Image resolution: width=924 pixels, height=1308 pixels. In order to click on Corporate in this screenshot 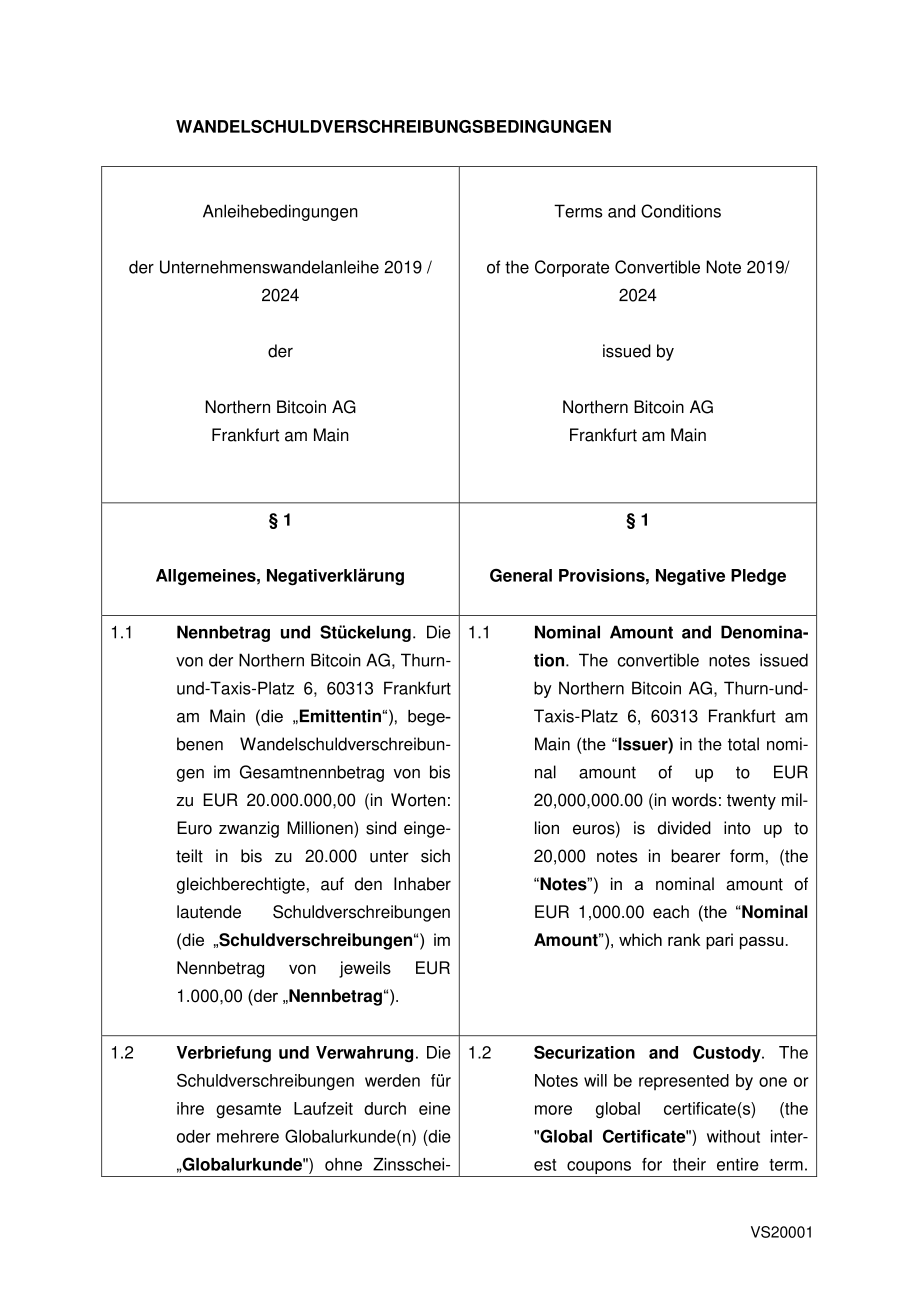, I will do `click(572, 268)`.
